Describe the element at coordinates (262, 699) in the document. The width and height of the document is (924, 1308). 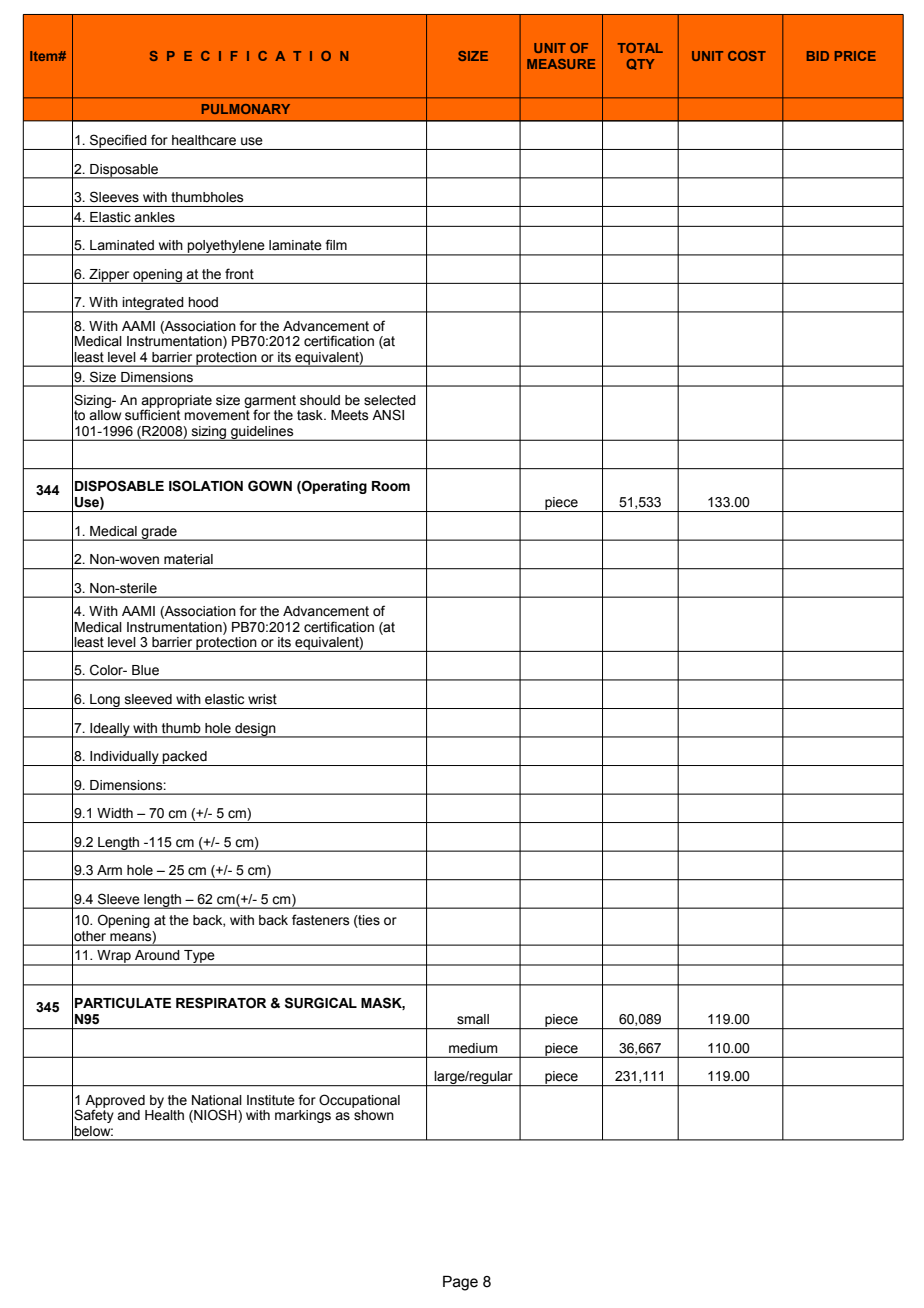
I see `wrist` at that location.
